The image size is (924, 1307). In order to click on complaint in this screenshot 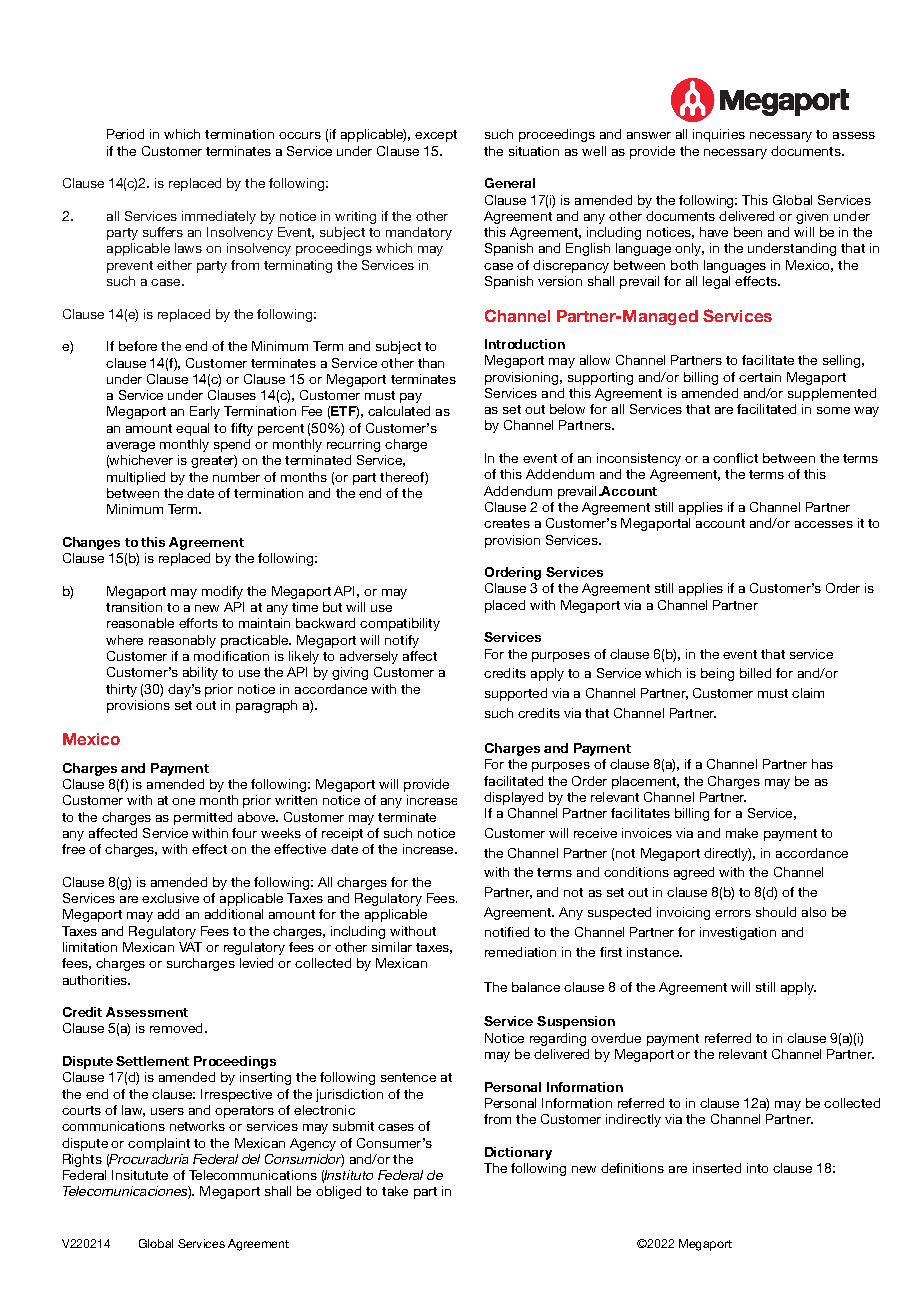, I will do `click(159, 1144)`.
